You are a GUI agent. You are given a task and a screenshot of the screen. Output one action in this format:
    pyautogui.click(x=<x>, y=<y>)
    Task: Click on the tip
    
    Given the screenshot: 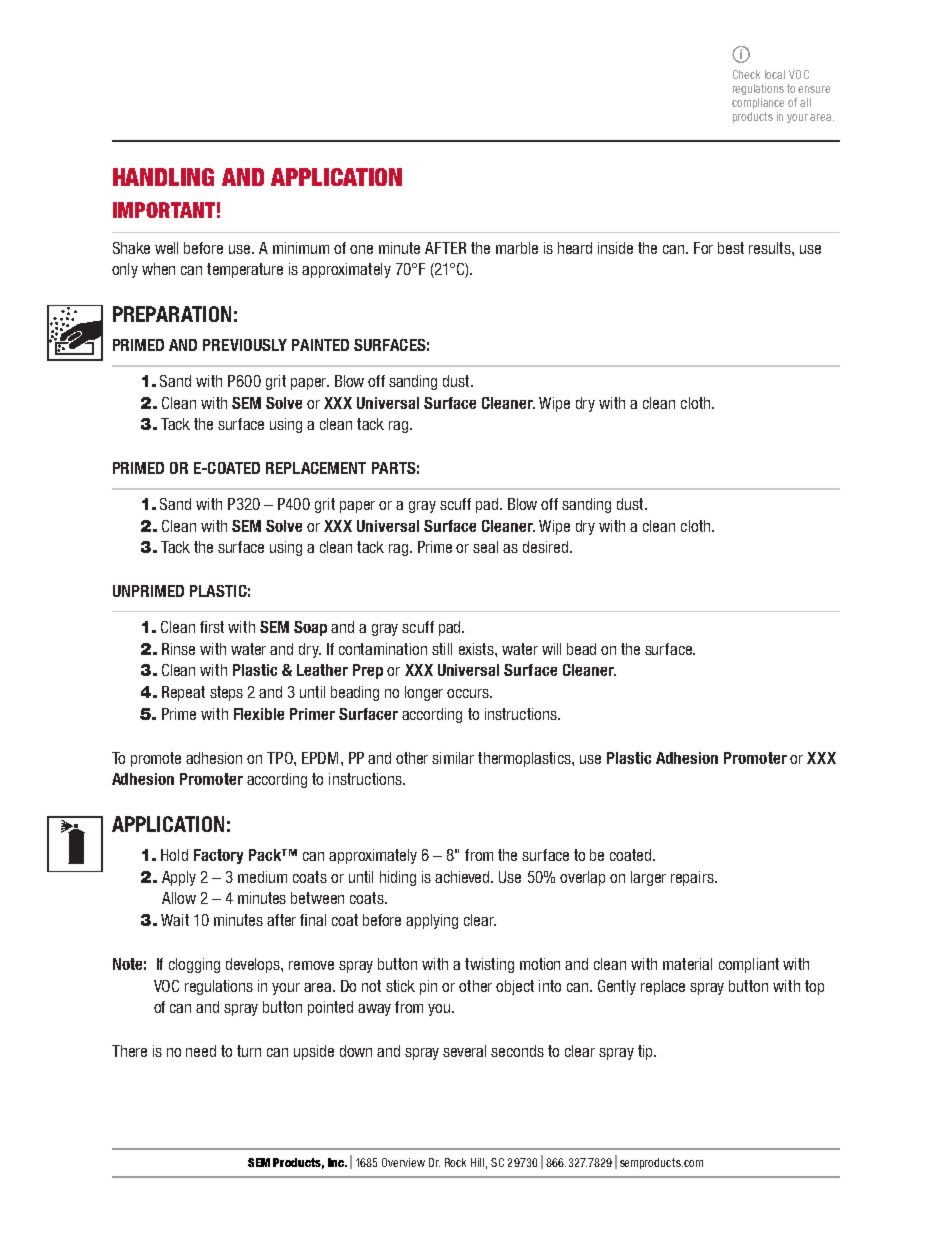 What is the action you would take?
    pyautogui.click(x=646, y=1052)
